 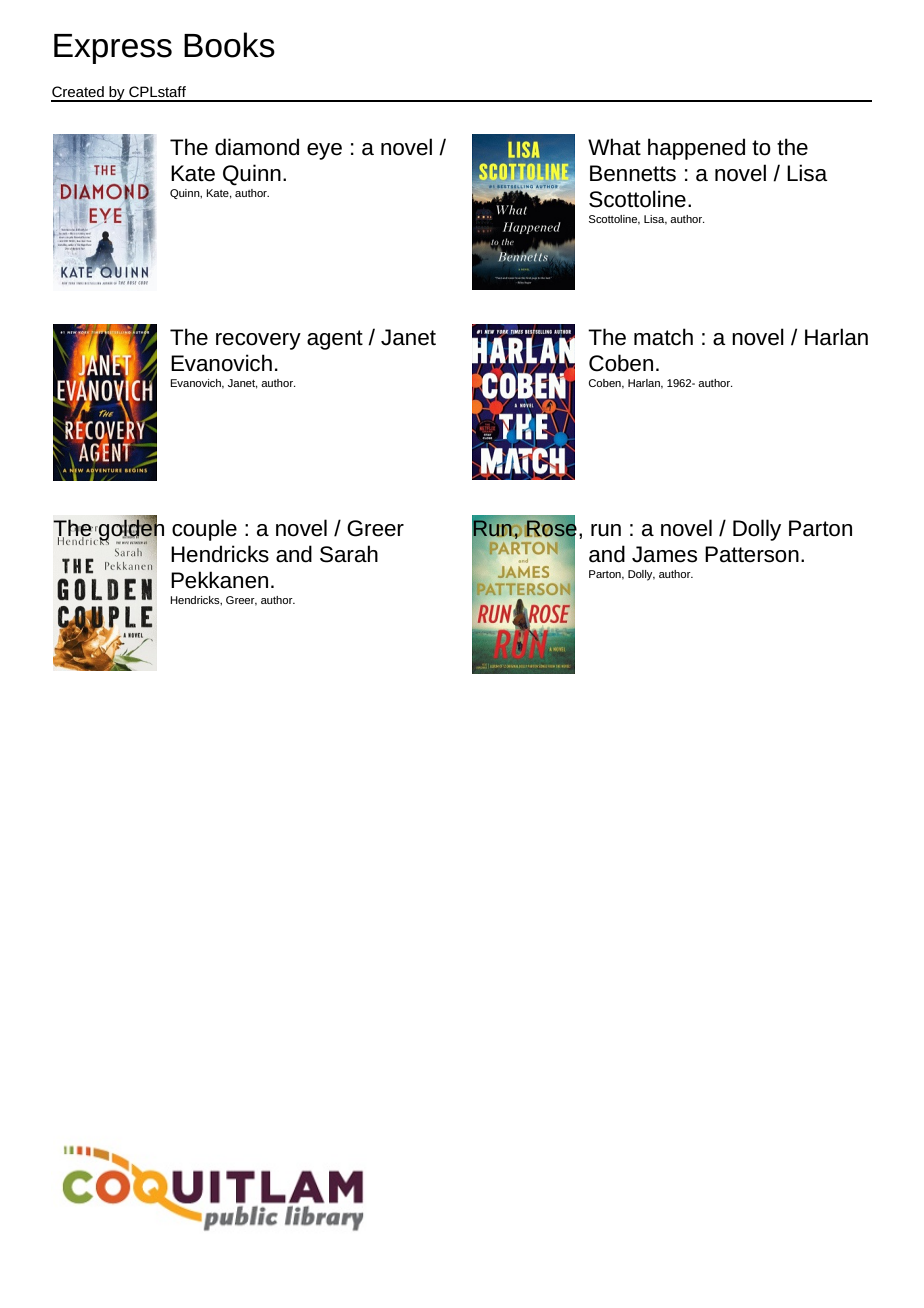 What do you see at coordinates (335, 340) in the screenshot?
I see `agent` at bounding box center [335, 340].
